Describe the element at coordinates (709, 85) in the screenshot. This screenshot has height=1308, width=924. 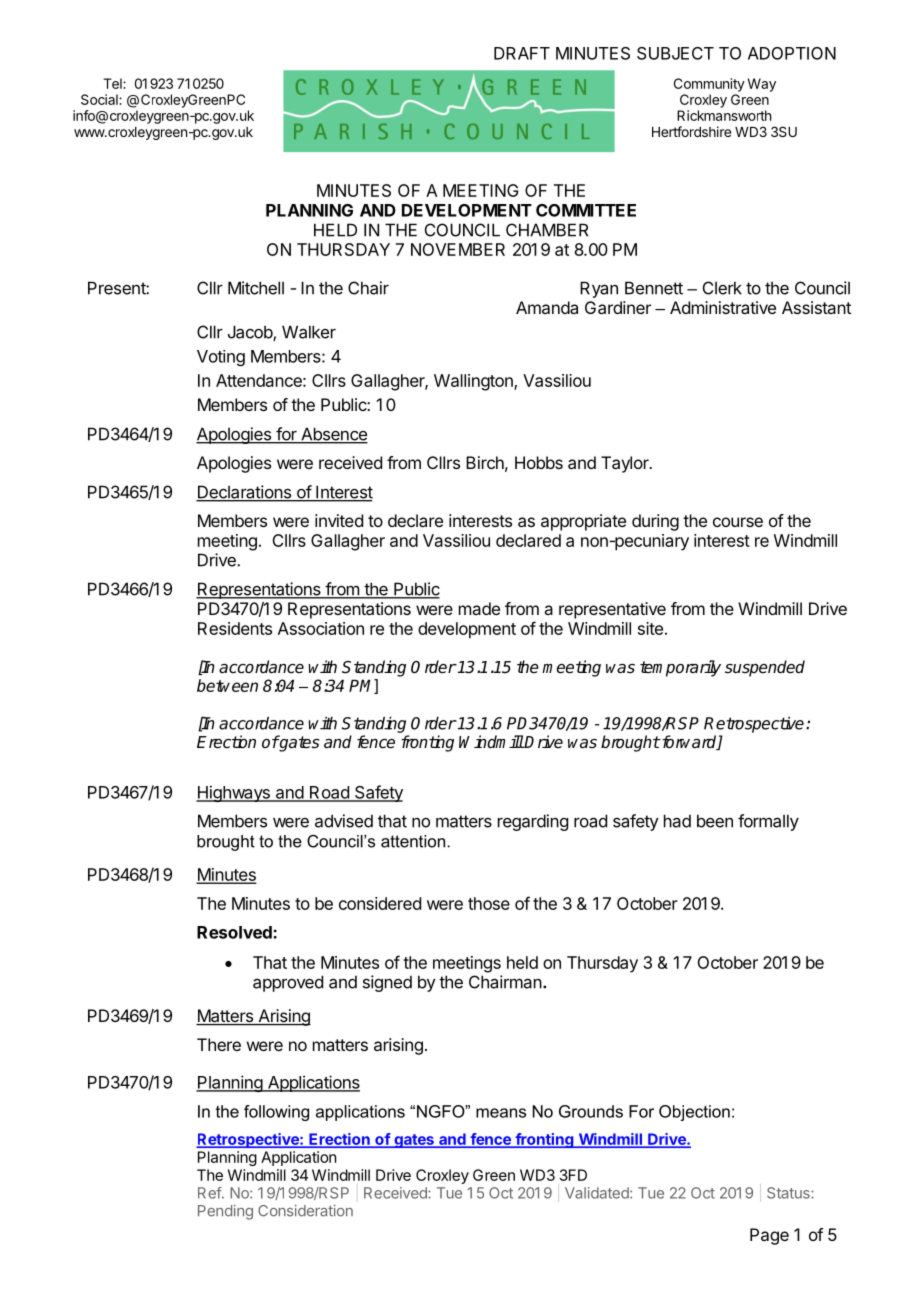
I see `Community` at that location.
